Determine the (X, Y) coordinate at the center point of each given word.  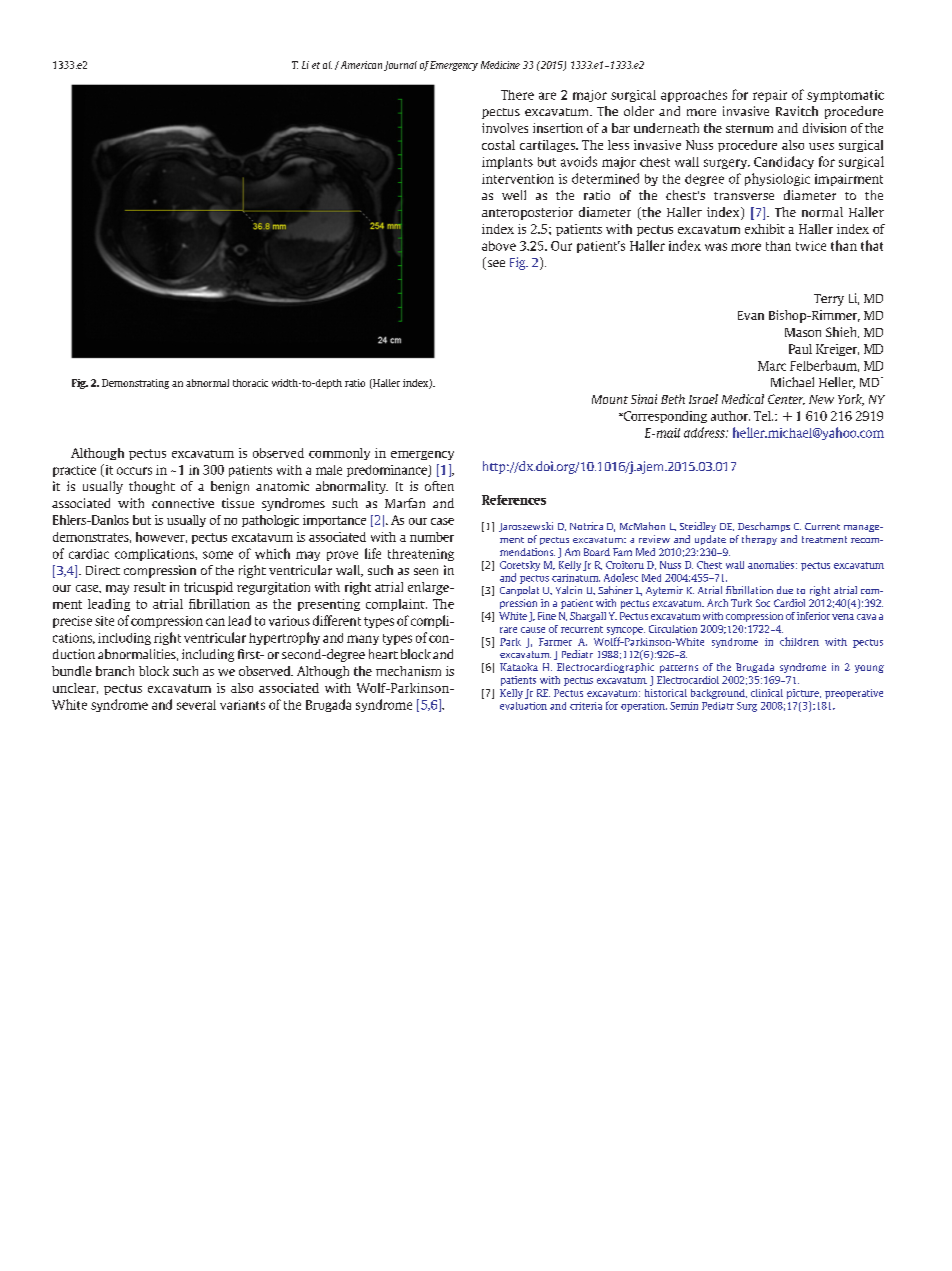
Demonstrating (135, 384)
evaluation (523, 706)
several (196, 705)
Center (786, 399)
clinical (767, 693)
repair (770, 96)
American (360, 65)
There (517, 95)
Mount (610, 399)
